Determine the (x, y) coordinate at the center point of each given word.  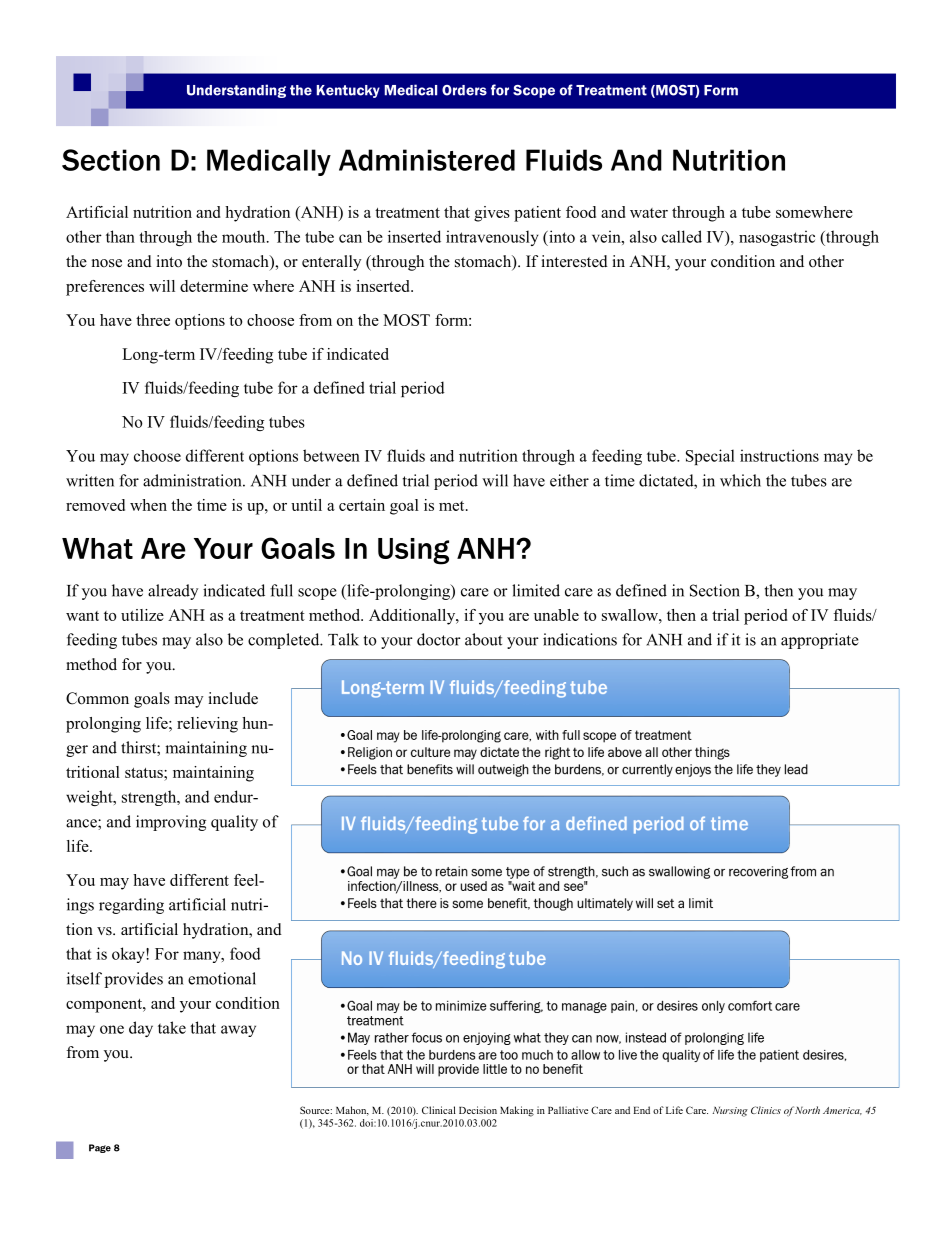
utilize (142, 615)
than (120, 236)
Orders (464, 90)
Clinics (766, 1110)
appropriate (820, 641)
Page (100, 1148)
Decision (478, 1110)
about (483, 639)
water (649, 213)
